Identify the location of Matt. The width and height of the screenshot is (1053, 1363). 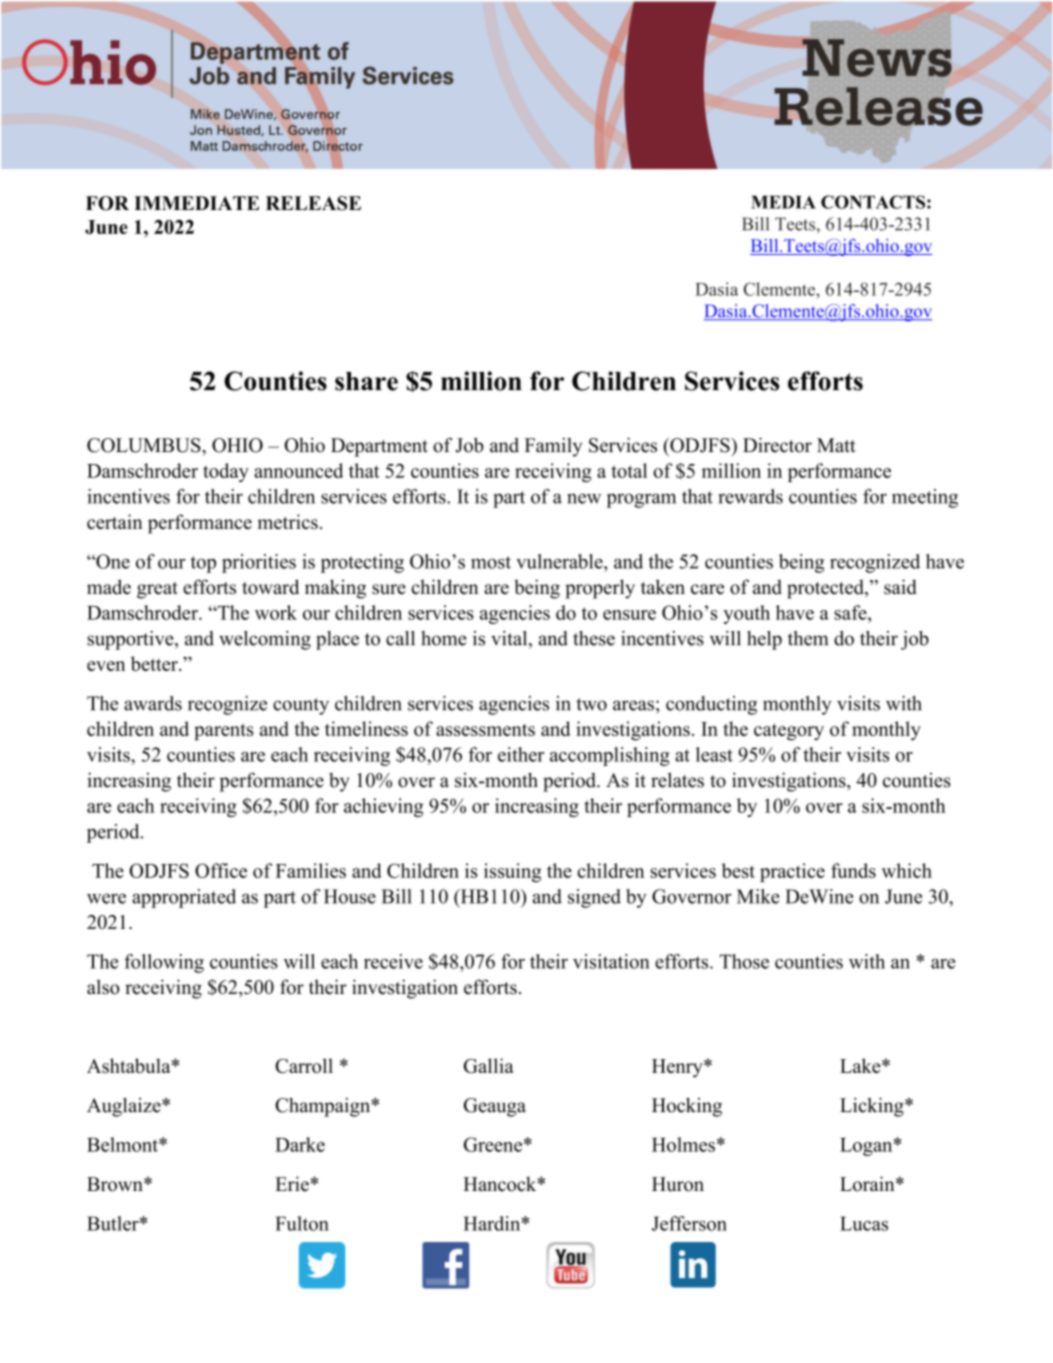
(836, 445).
